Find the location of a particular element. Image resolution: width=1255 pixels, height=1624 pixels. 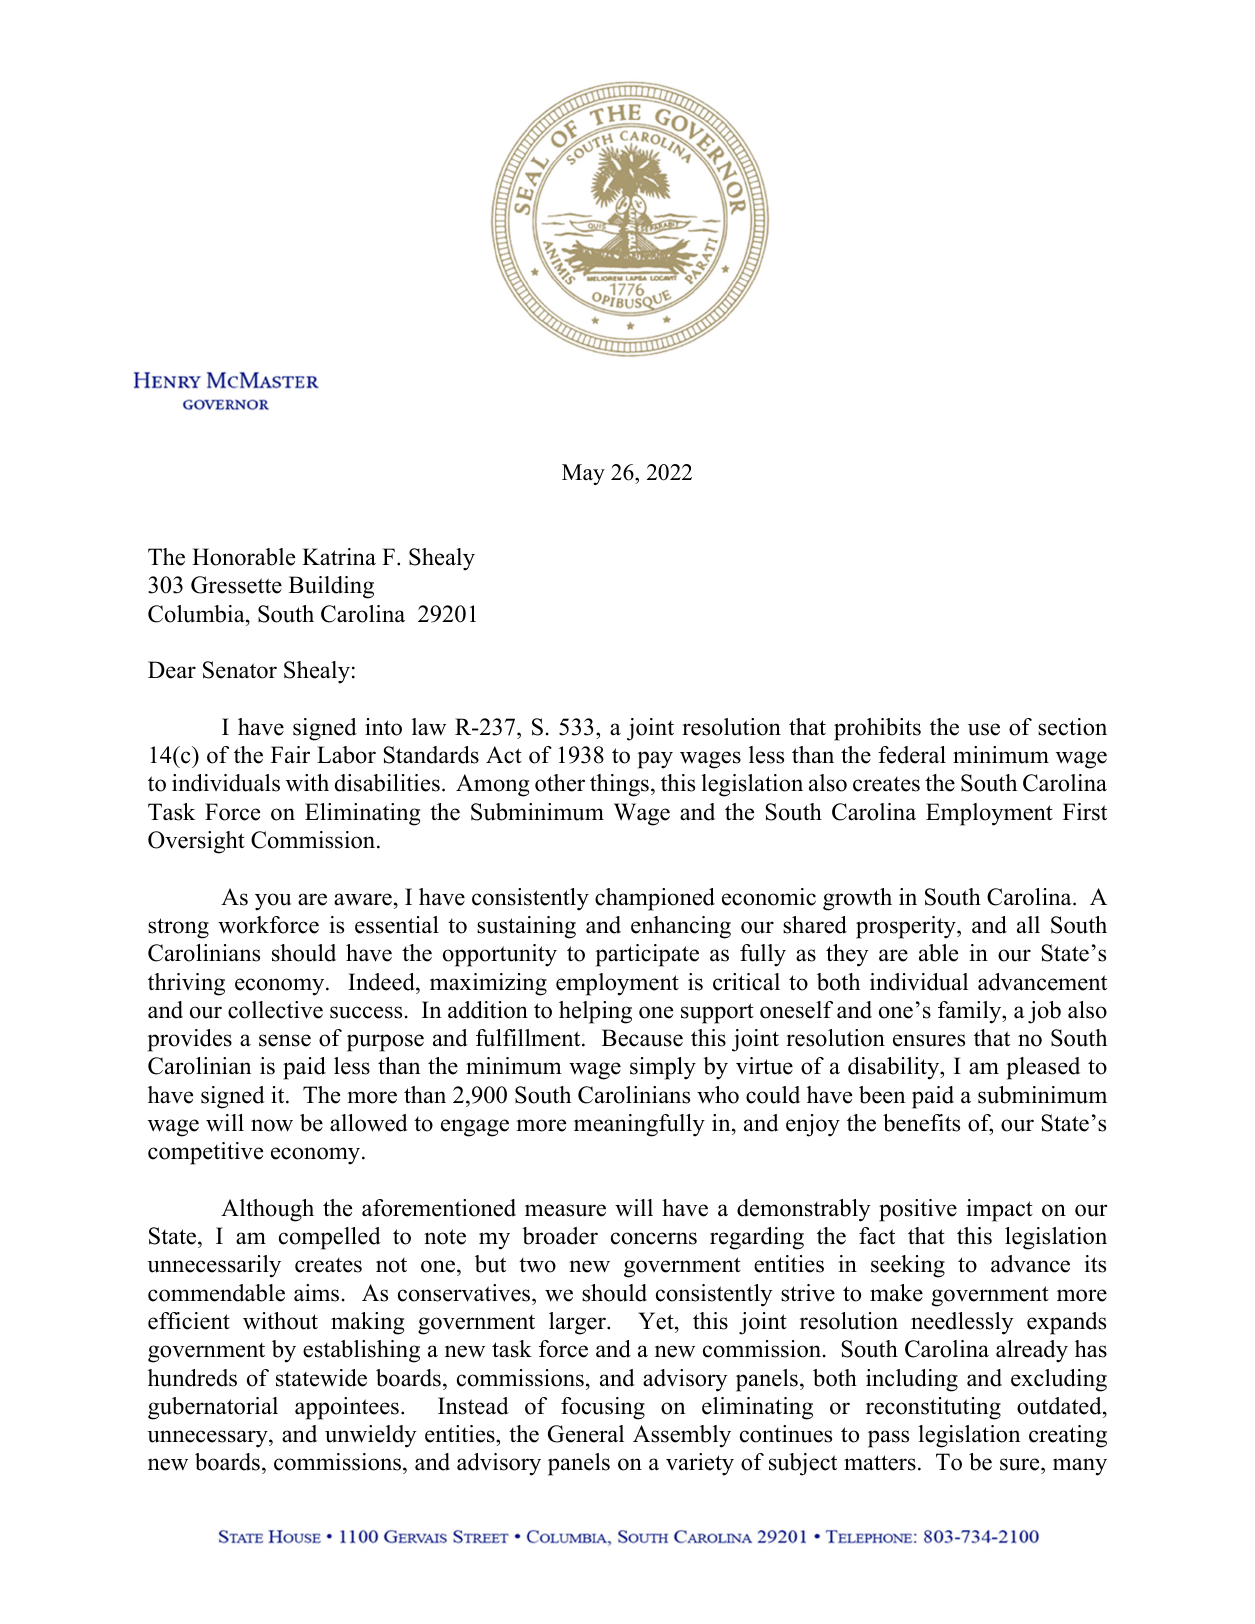

now is located at coordinates (272, 1125).
